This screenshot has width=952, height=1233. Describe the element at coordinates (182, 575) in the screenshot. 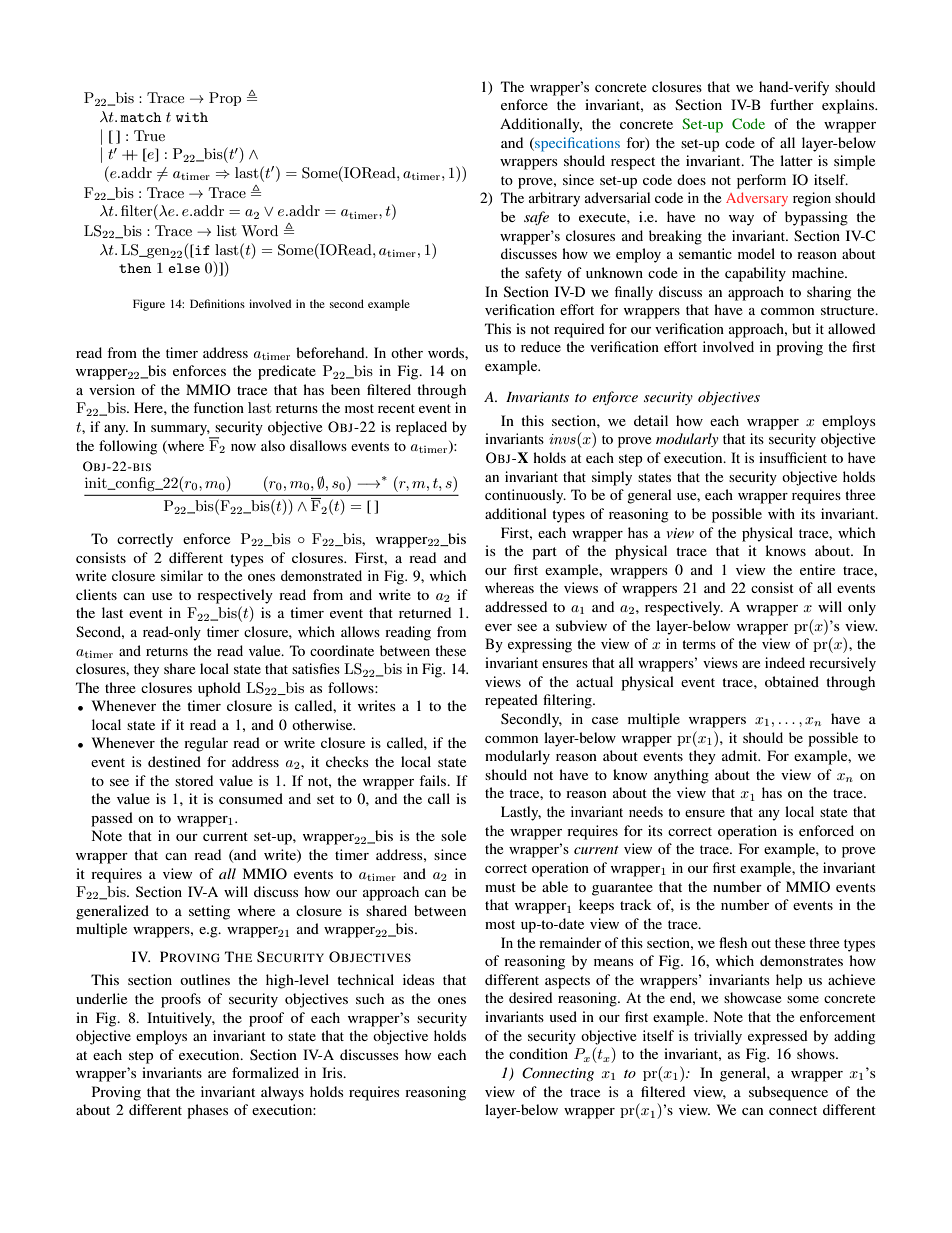

I see `similar` at that location.
